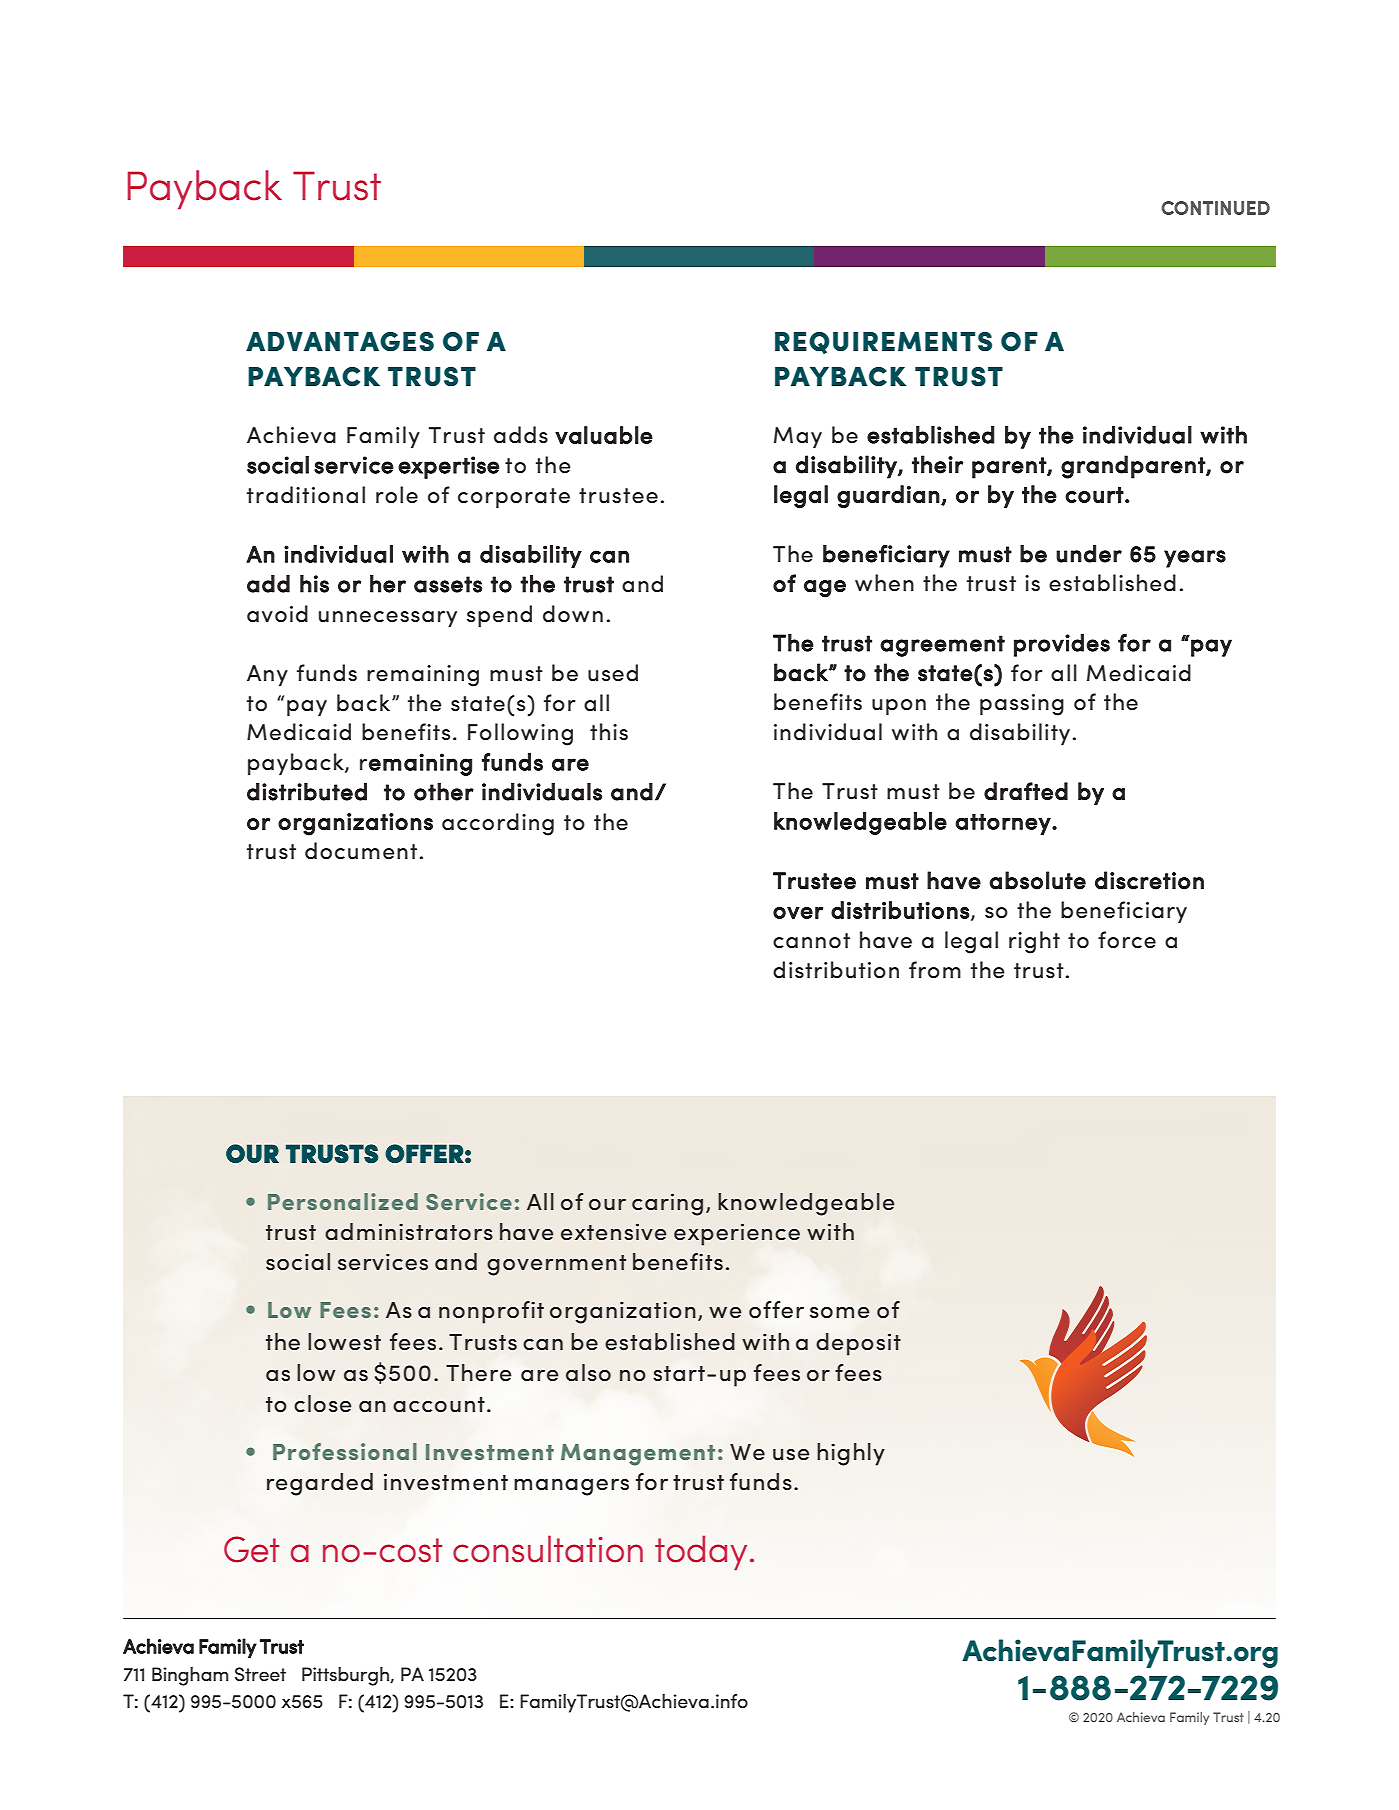 The width and height of the document is (1399, 1810). Describe the element at coordinates (260, 1674) in the document. I see `Street` at that location.
